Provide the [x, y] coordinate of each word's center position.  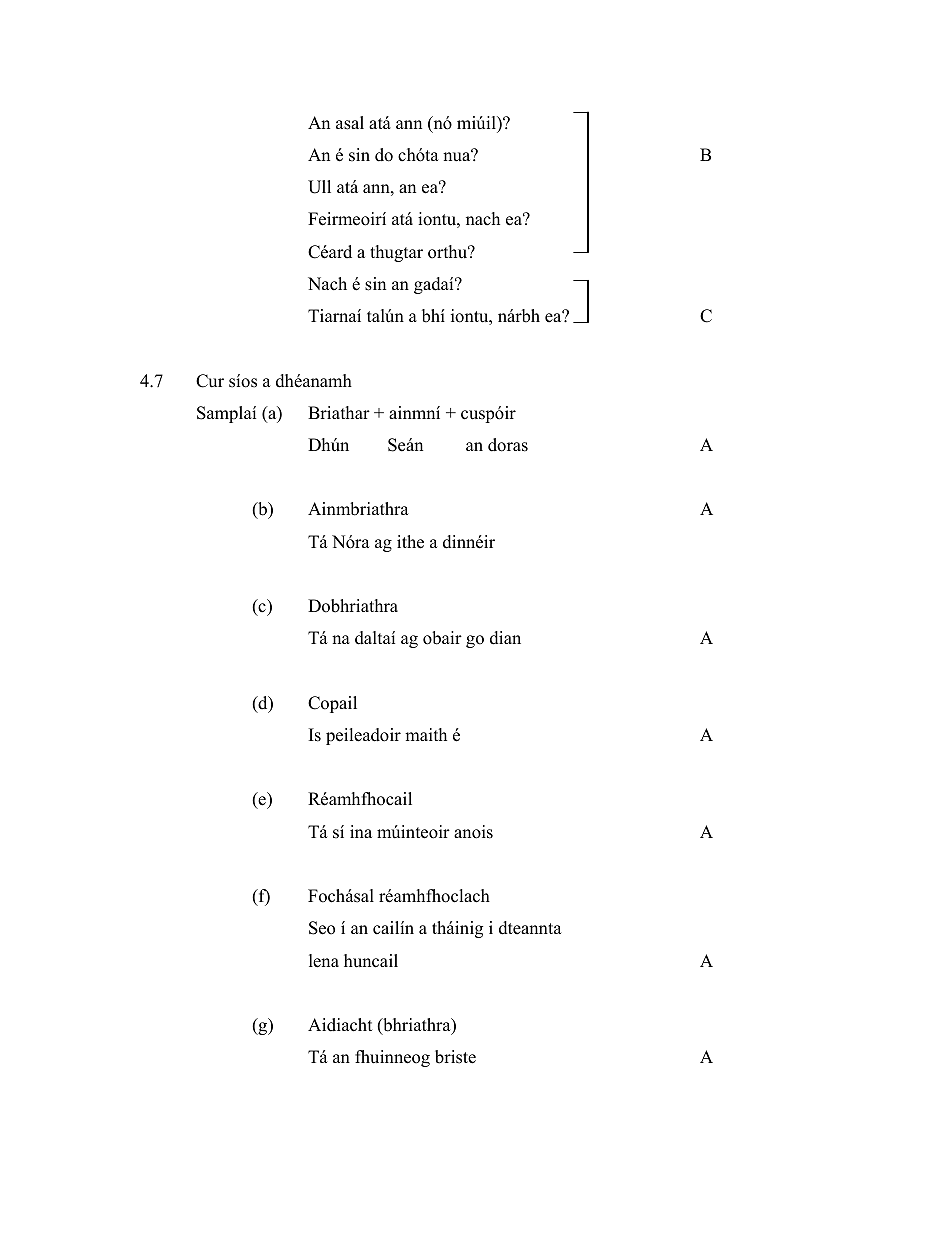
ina [361, 831]
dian [505, 638]
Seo [322, 928]
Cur [210, 381]
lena [324, 961]
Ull [319, 187]
